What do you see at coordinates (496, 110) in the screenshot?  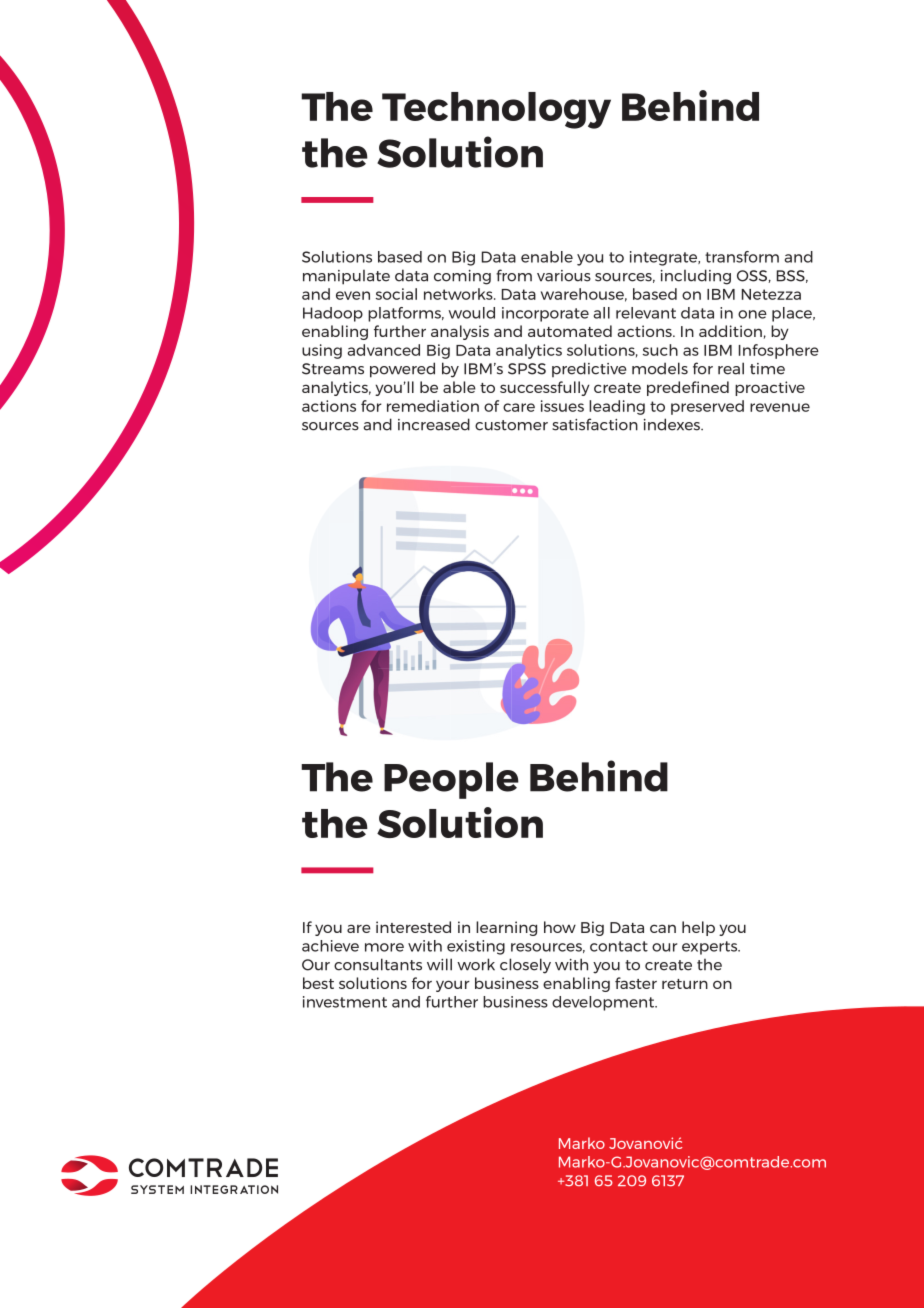 I see `Technology` at bounding box center [496, 110].
